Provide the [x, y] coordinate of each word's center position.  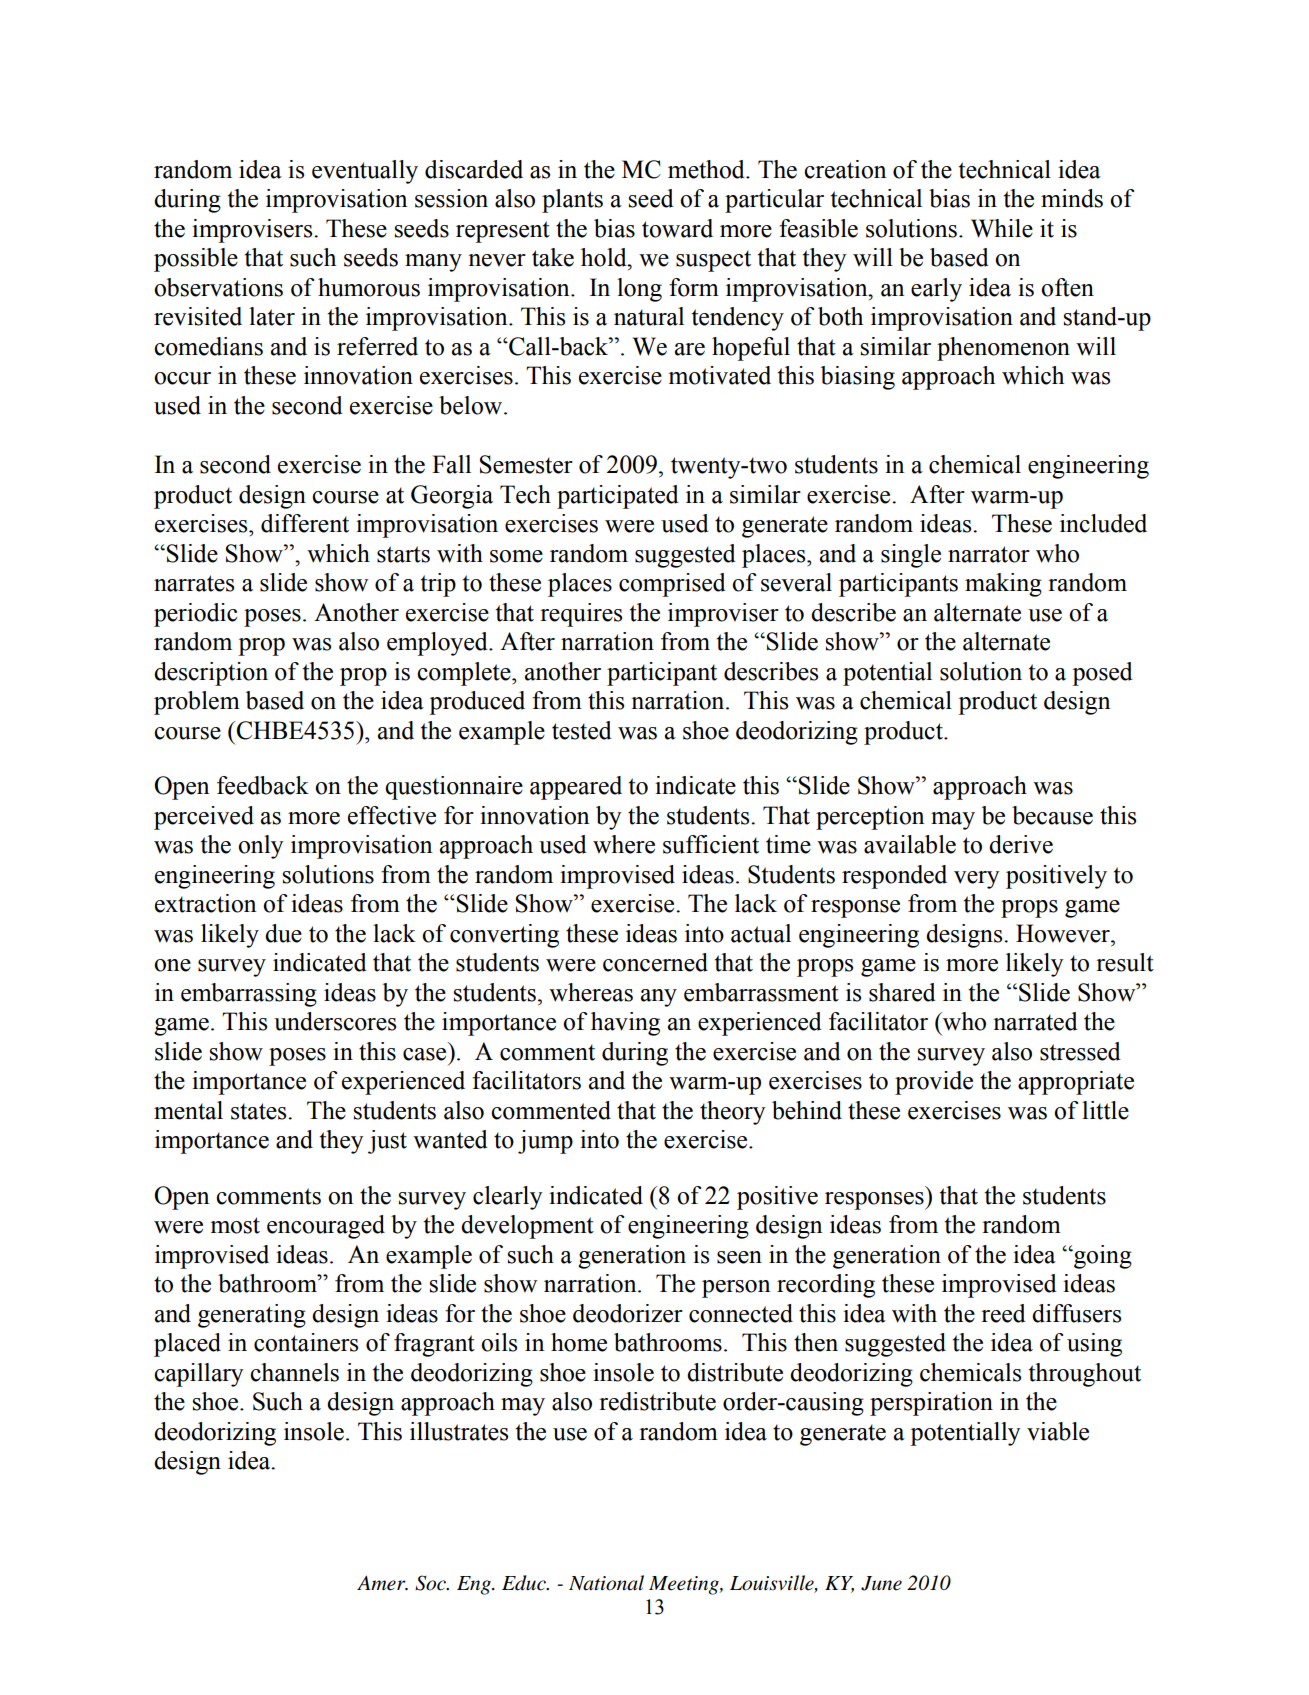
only [261, 847]
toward [677, 228]
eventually [365, 172]
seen [739, 1257]
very [977, 880]
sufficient [711, 844]
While [1002, 228]
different [305, 523]
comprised [672, 585]
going [1102, 1257]
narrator [989, 554]
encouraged [326, 1227]
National [606, 1583]
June [881, 1583]
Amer [382, 1583]
